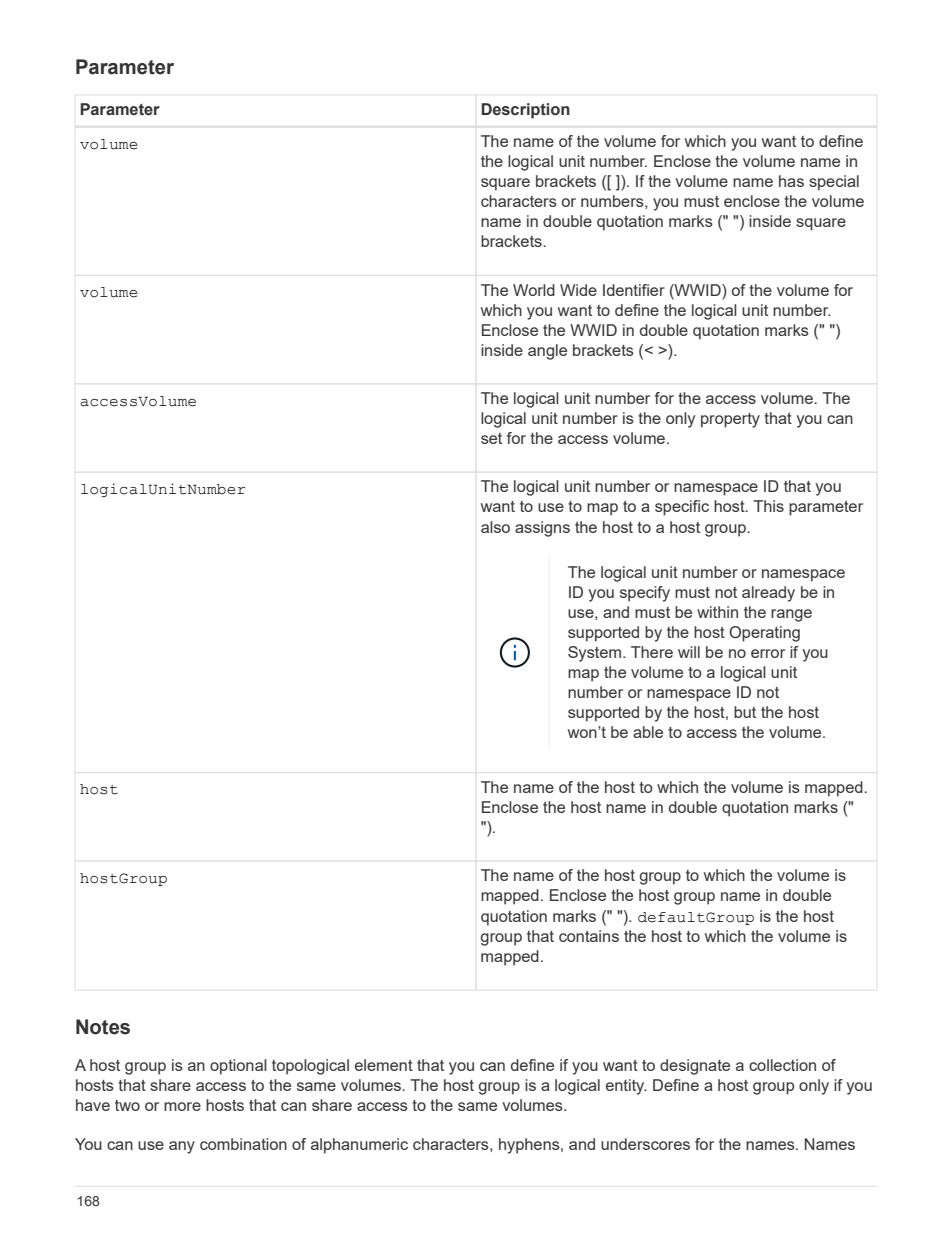  What do you see at coordinates (534, 290) in the document?
I see `World` at bounding box center [534, 290].
